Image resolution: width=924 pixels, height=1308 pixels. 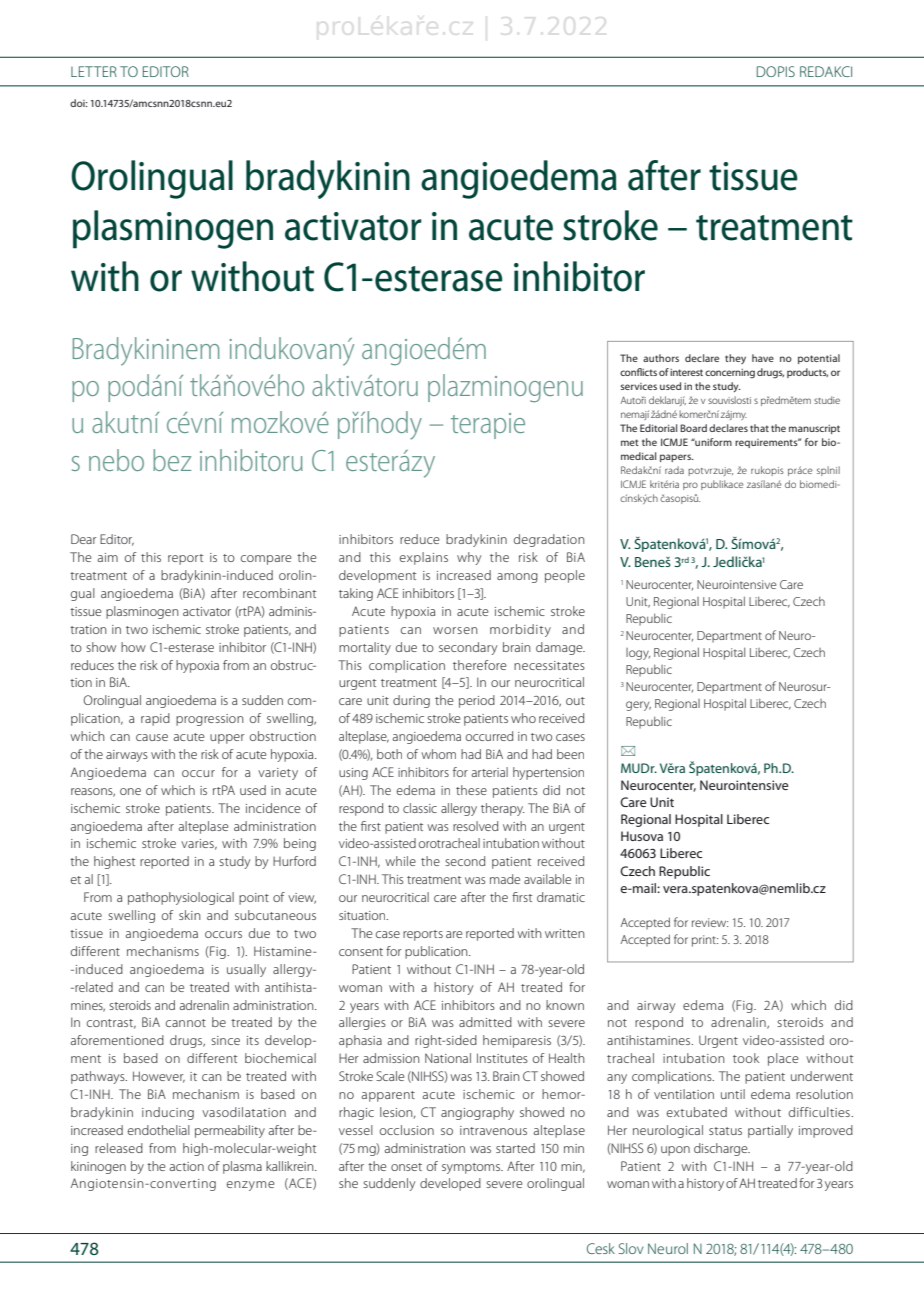 I want to click on endothelial, so click(x=159, y=1130).
